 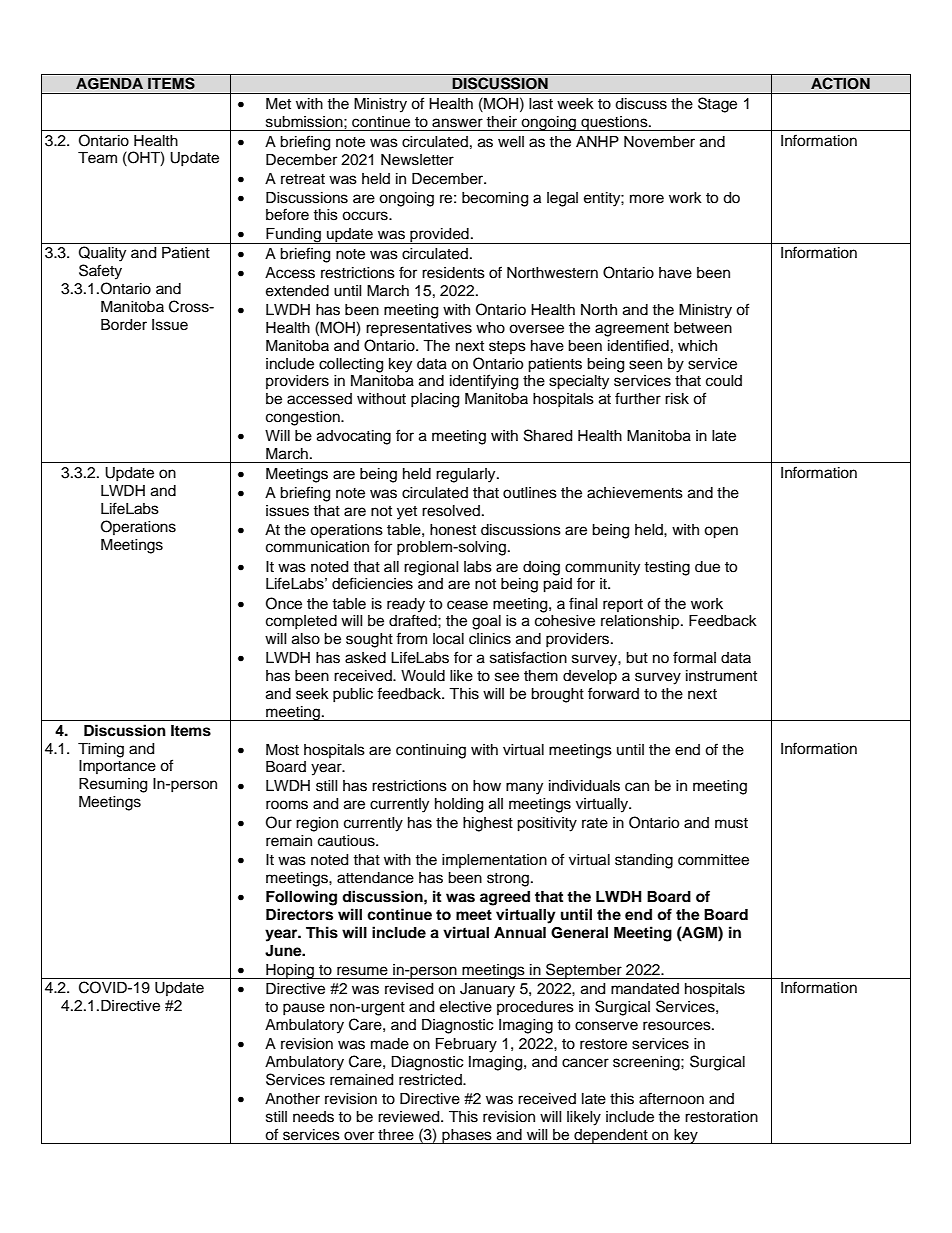 What do you see at coordinates (417, 160) in the image?
I see `Newsletter` at bounding box center [417, 160].
